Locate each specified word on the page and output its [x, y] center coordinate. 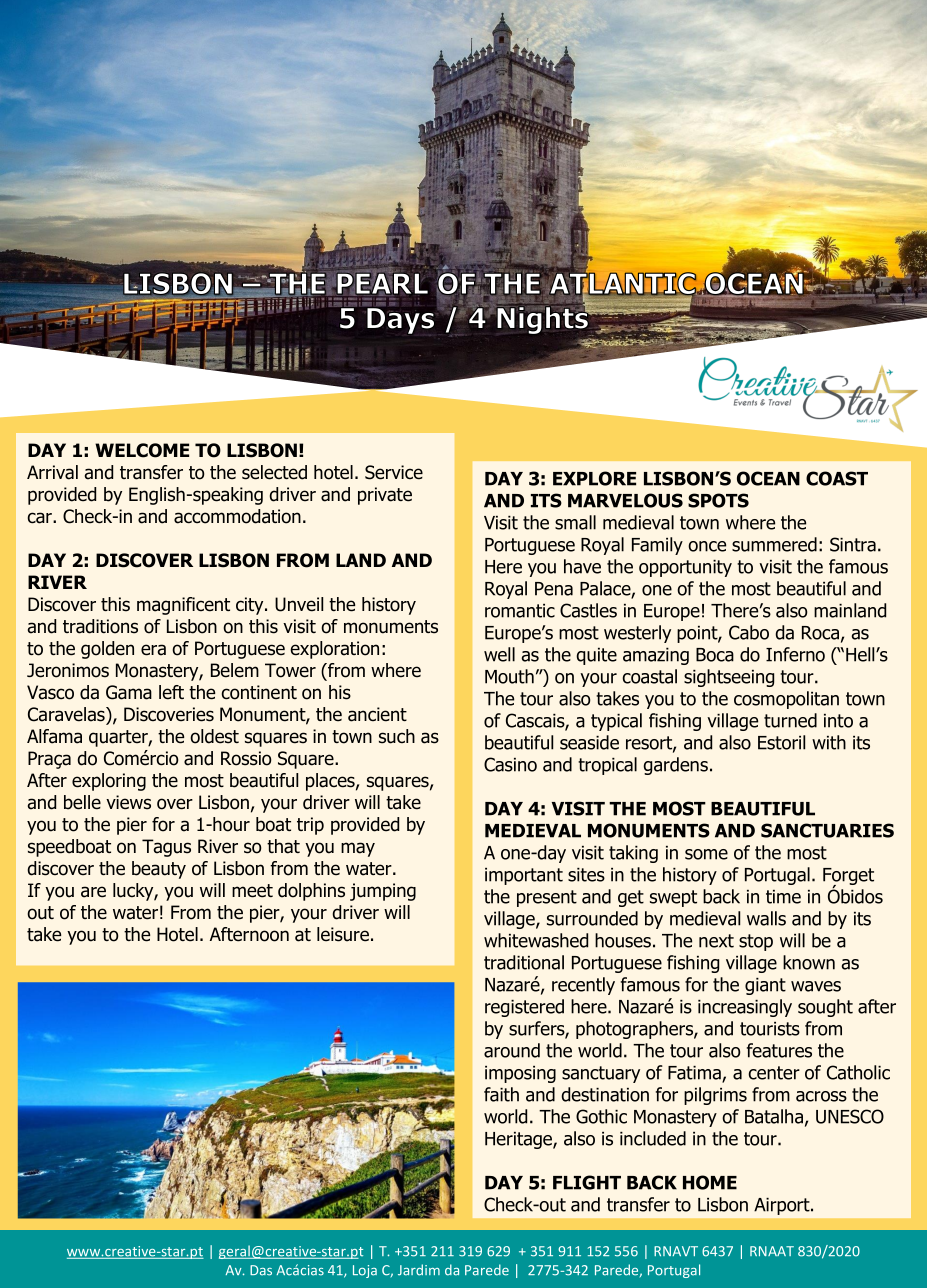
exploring [109, 782]
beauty [159, 870]
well [499, 654]
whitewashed [536, 940]
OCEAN [768, 478]
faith [501, 1094]
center [774, 1073]
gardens [675, 766]
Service [394, 472]
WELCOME [142, 450]
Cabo [749, 632]
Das [261, 1270]
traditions [100, 626]
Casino [510, 764]
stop [756, 942]
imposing [520, 1074]
